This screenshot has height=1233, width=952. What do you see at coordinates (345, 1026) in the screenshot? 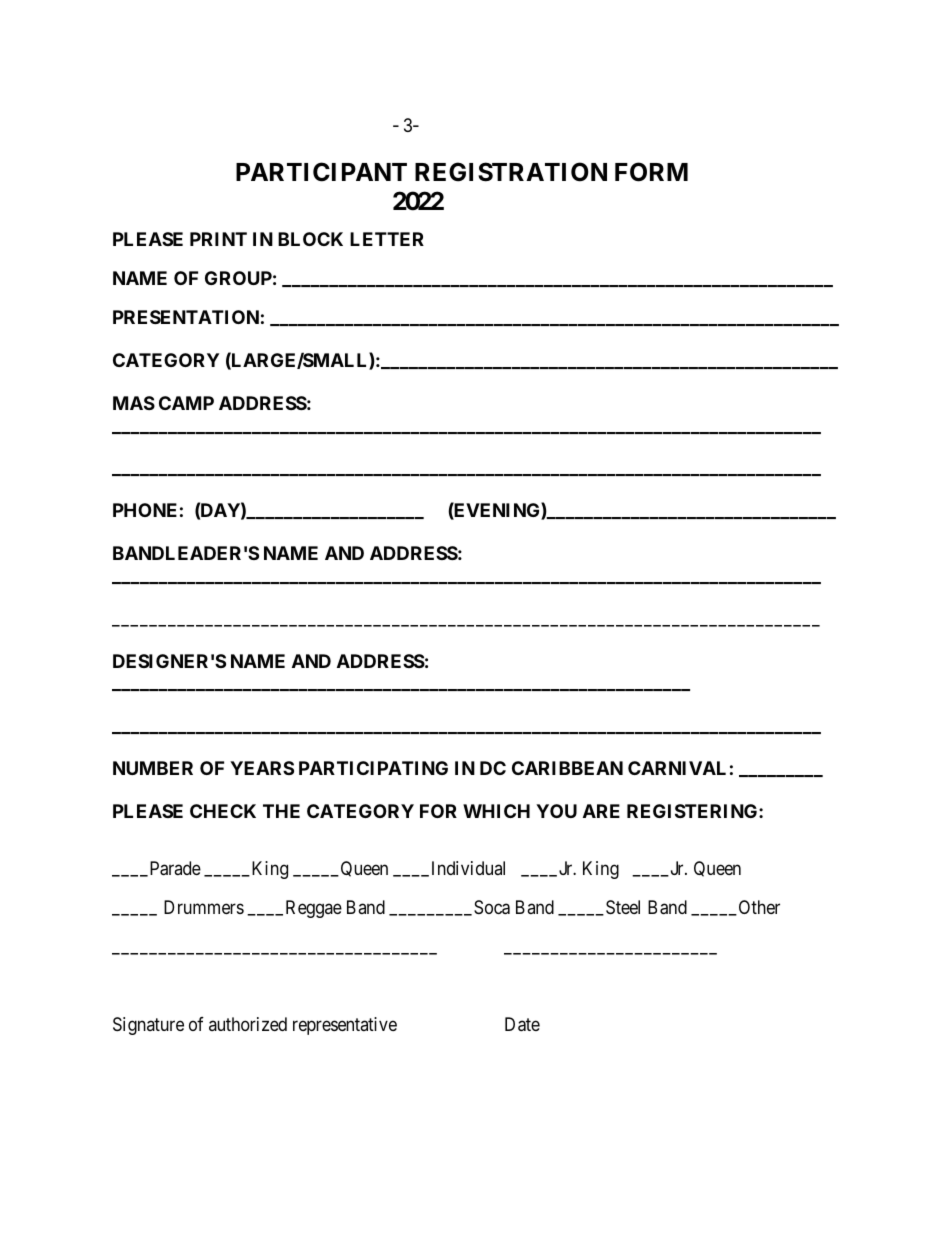
I see `representative` at bounding box center [345, 1026].
